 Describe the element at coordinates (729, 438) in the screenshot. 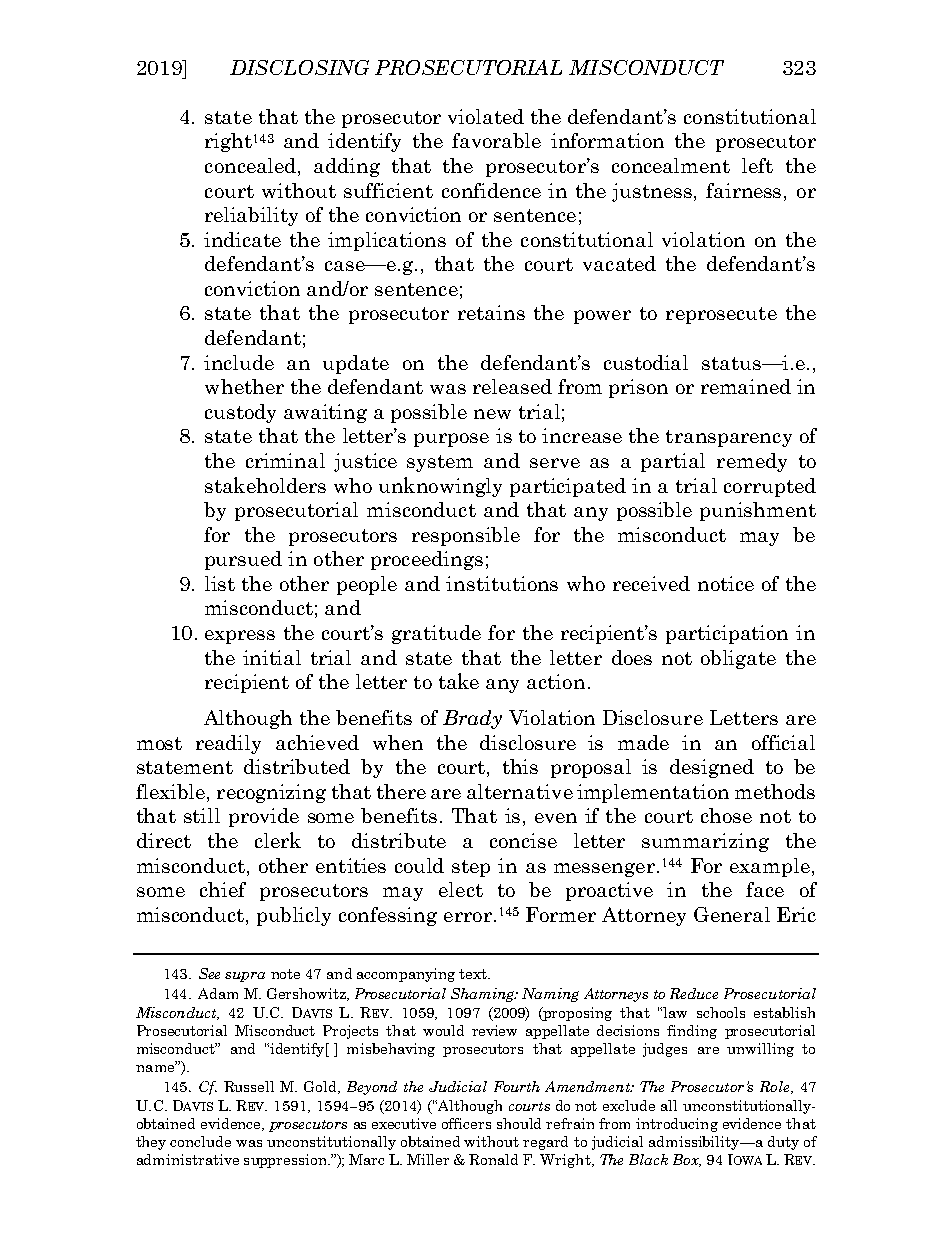

I see `transparency` at that location.
